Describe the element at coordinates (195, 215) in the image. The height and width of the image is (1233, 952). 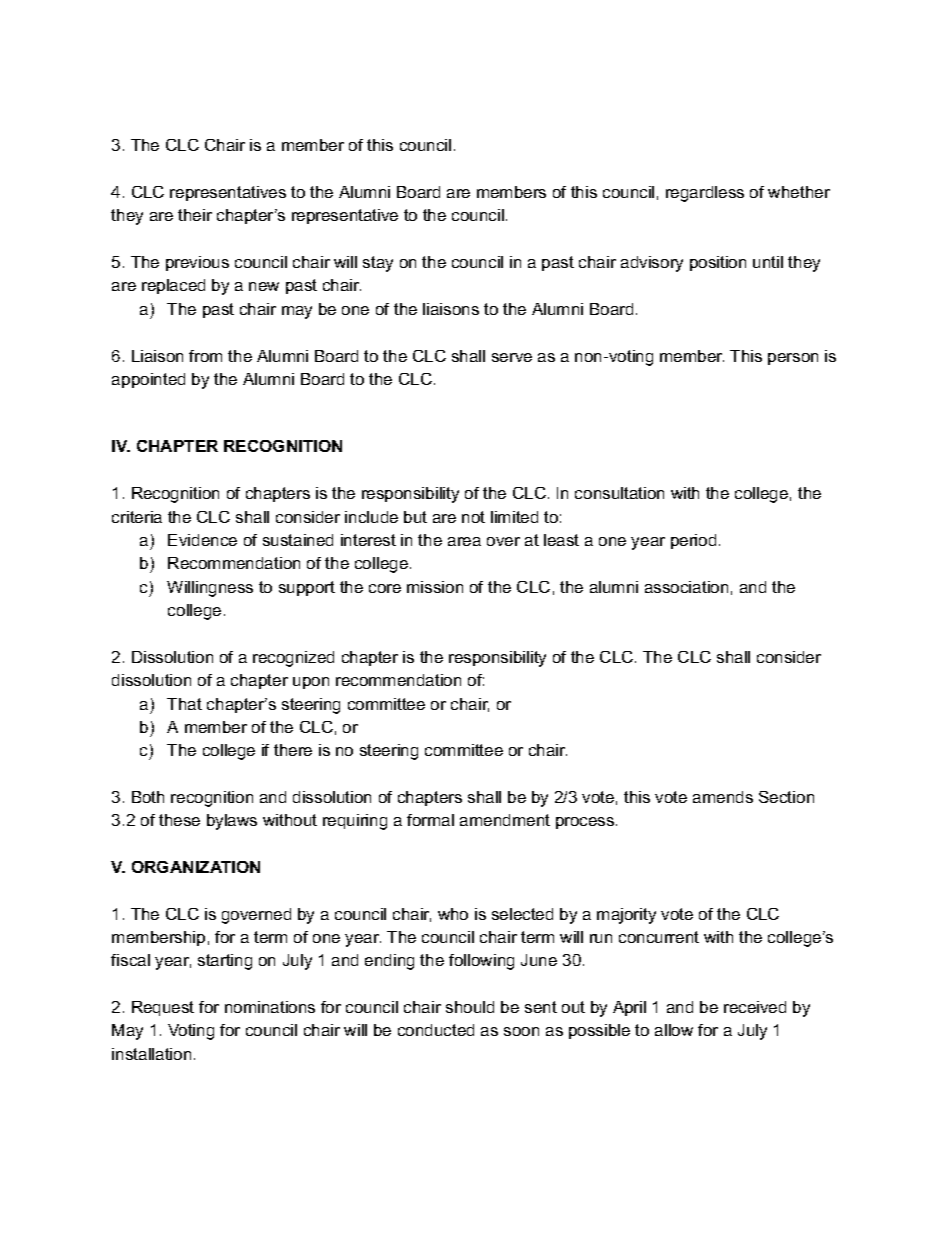
I see `their` at that location.
